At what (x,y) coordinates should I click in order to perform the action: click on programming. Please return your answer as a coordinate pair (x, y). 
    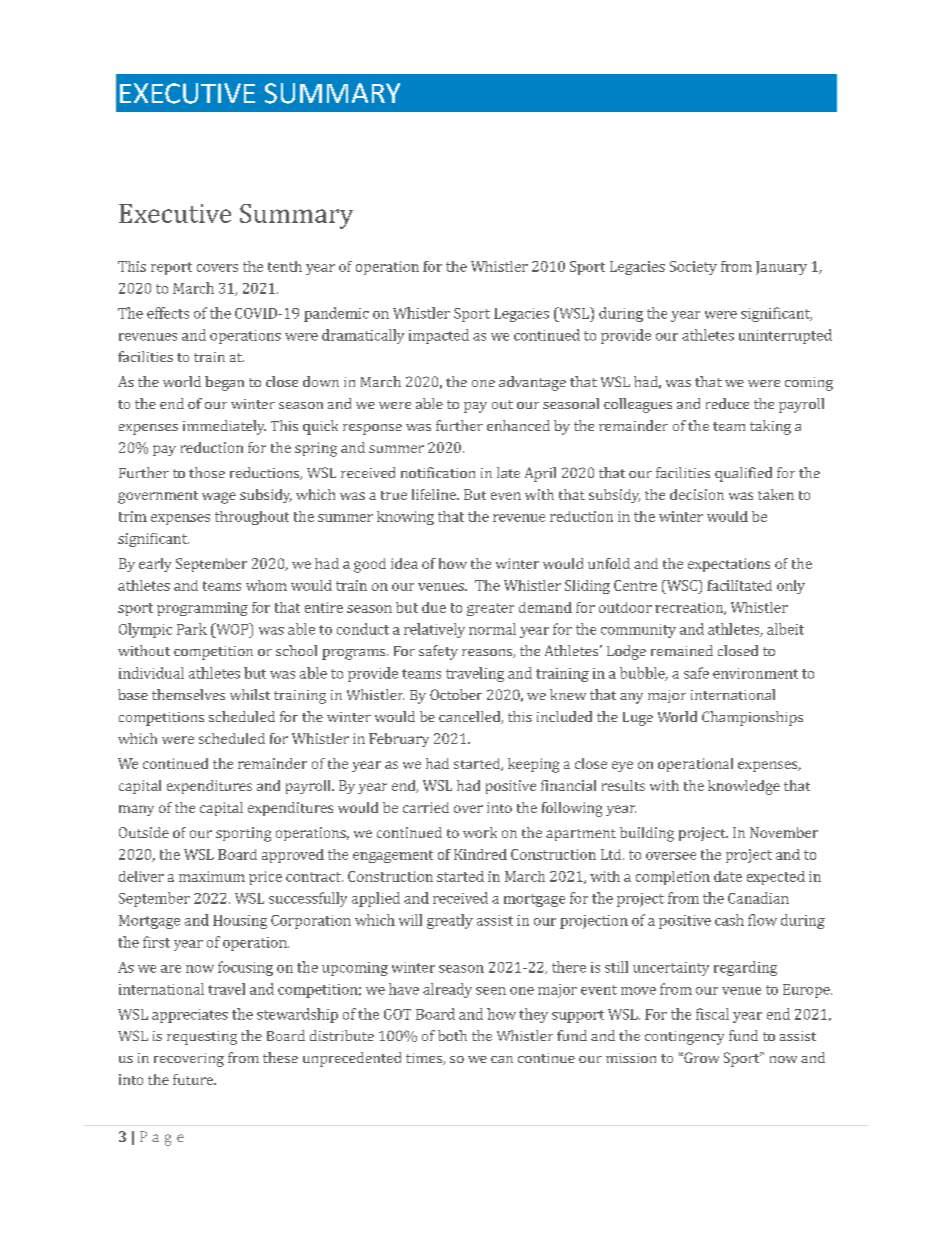
    Looking at the image, I should click on (202, 609).
